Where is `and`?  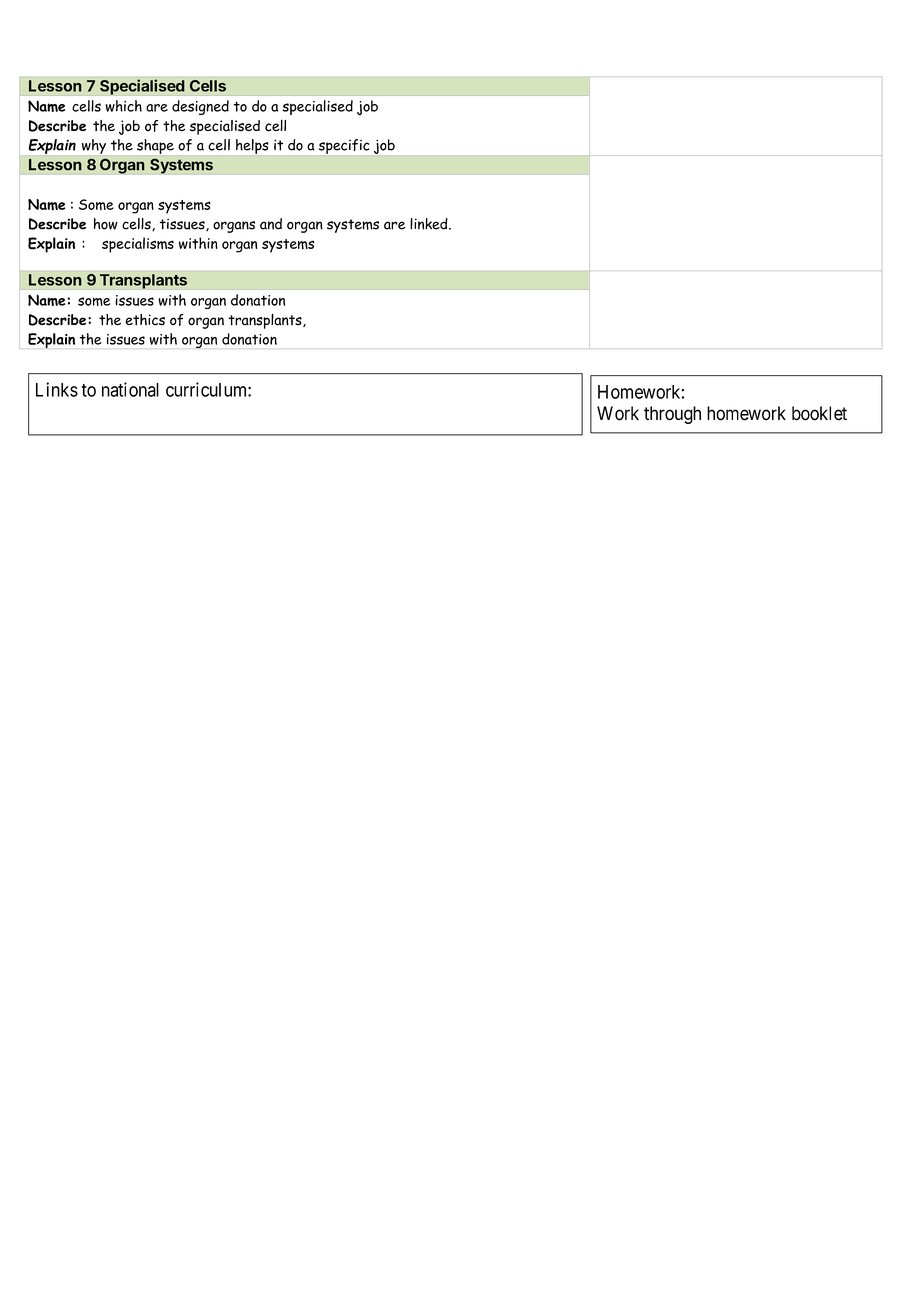
and is located at coordinates (271, 224).
